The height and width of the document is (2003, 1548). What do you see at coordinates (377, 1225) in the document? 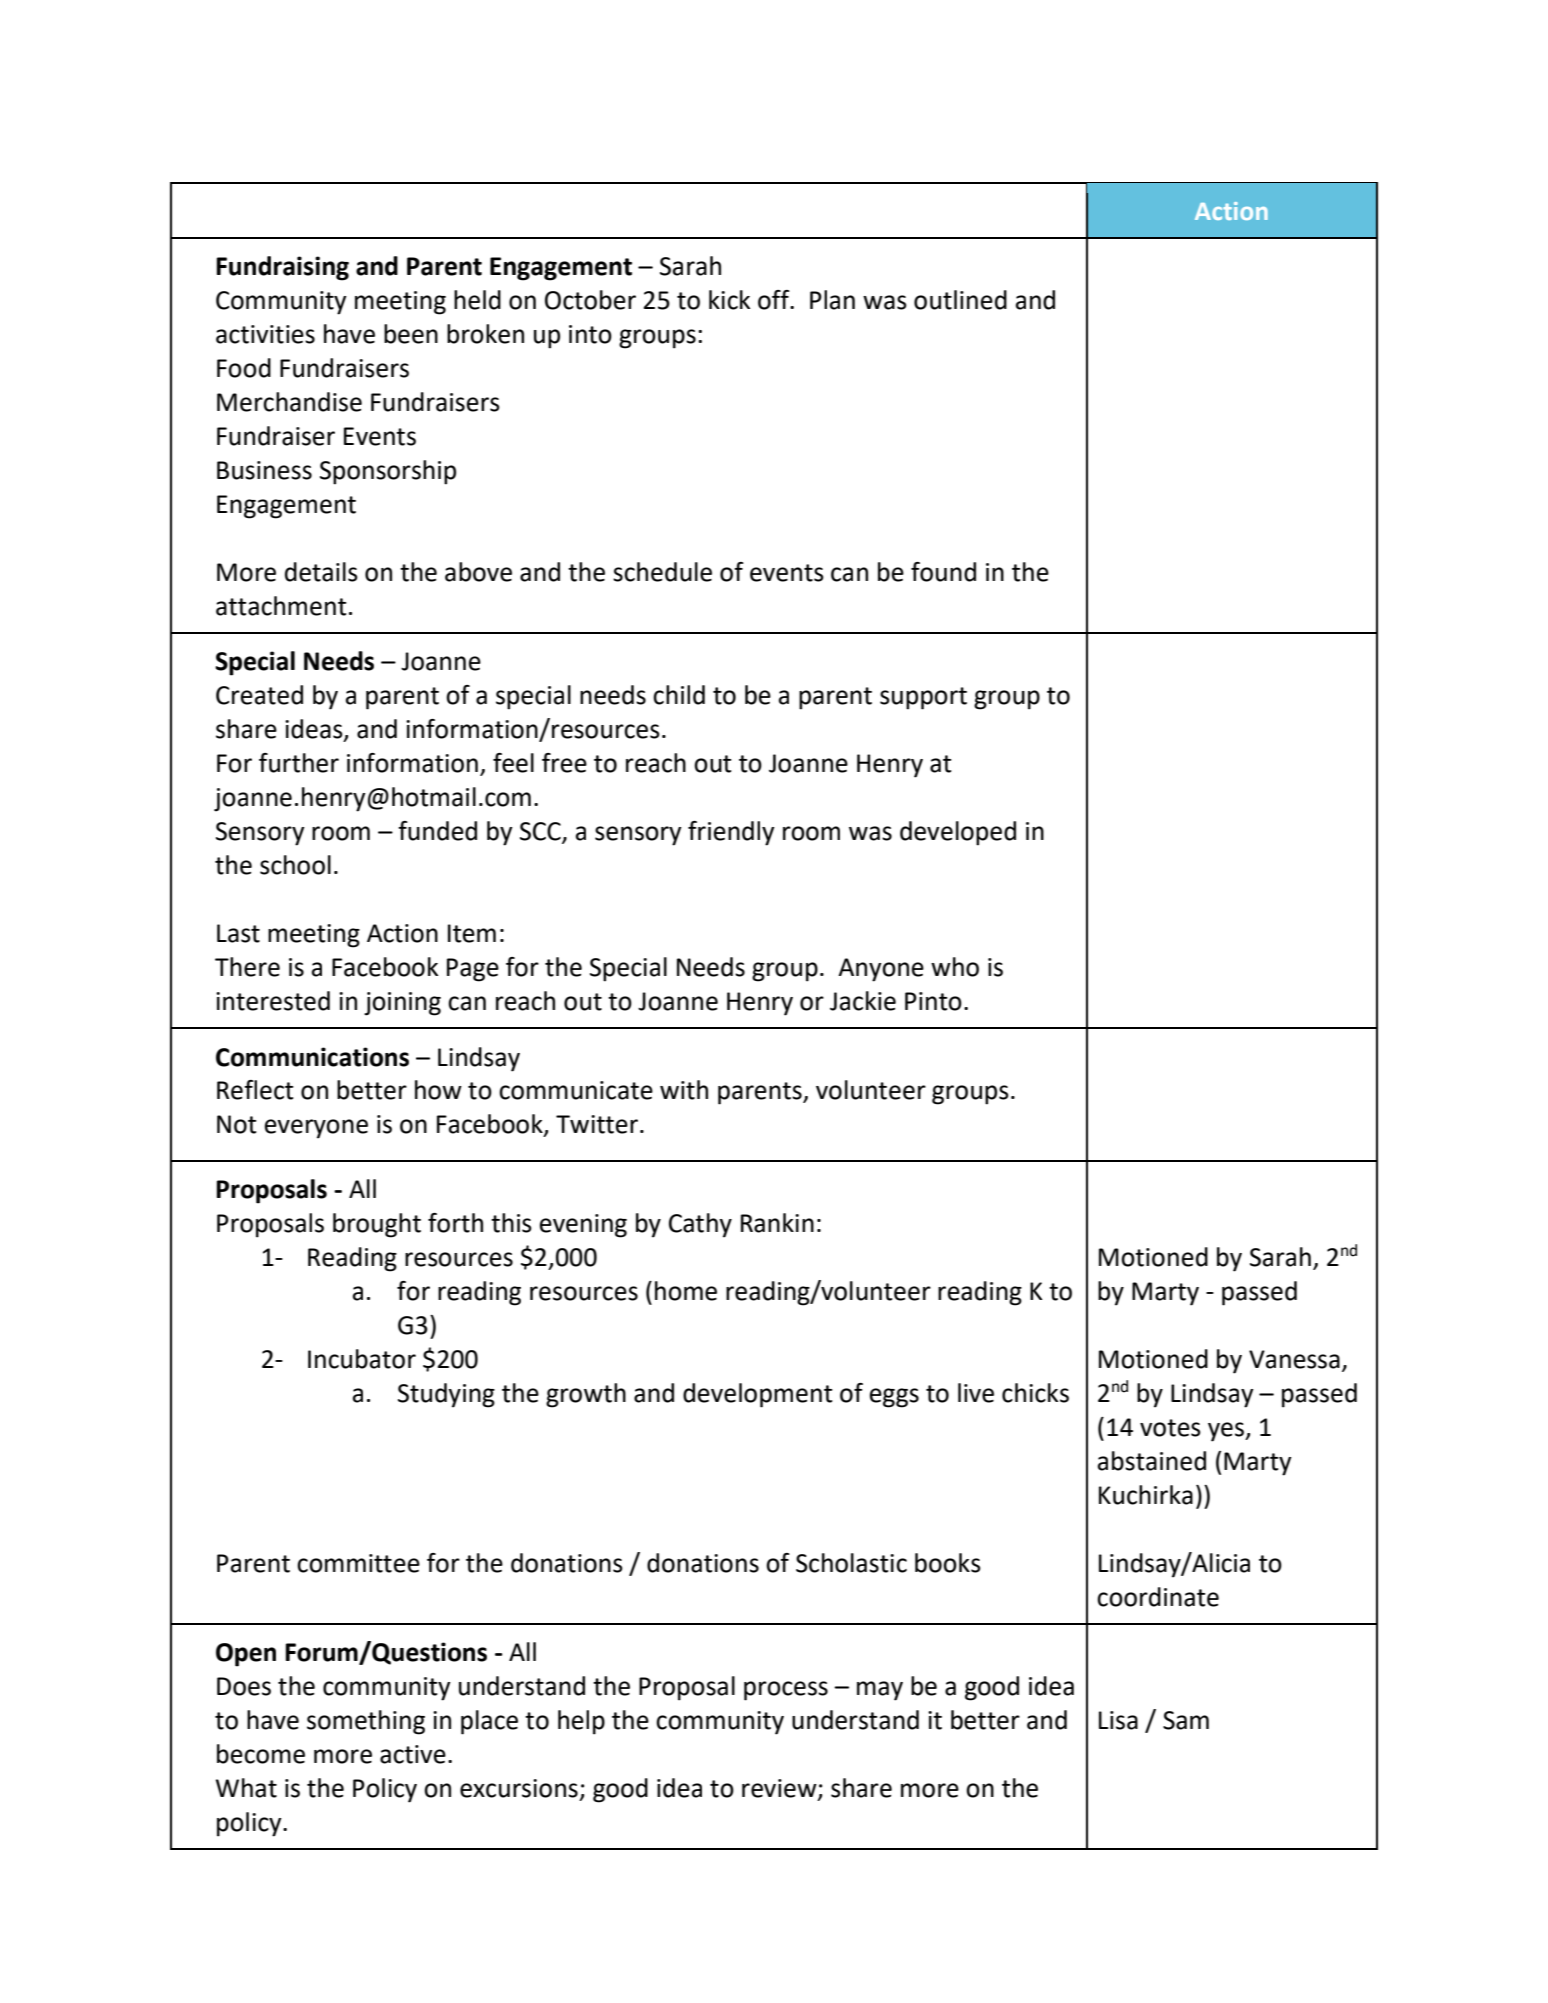
I see `brought` at bounding box center [377, 1225].
